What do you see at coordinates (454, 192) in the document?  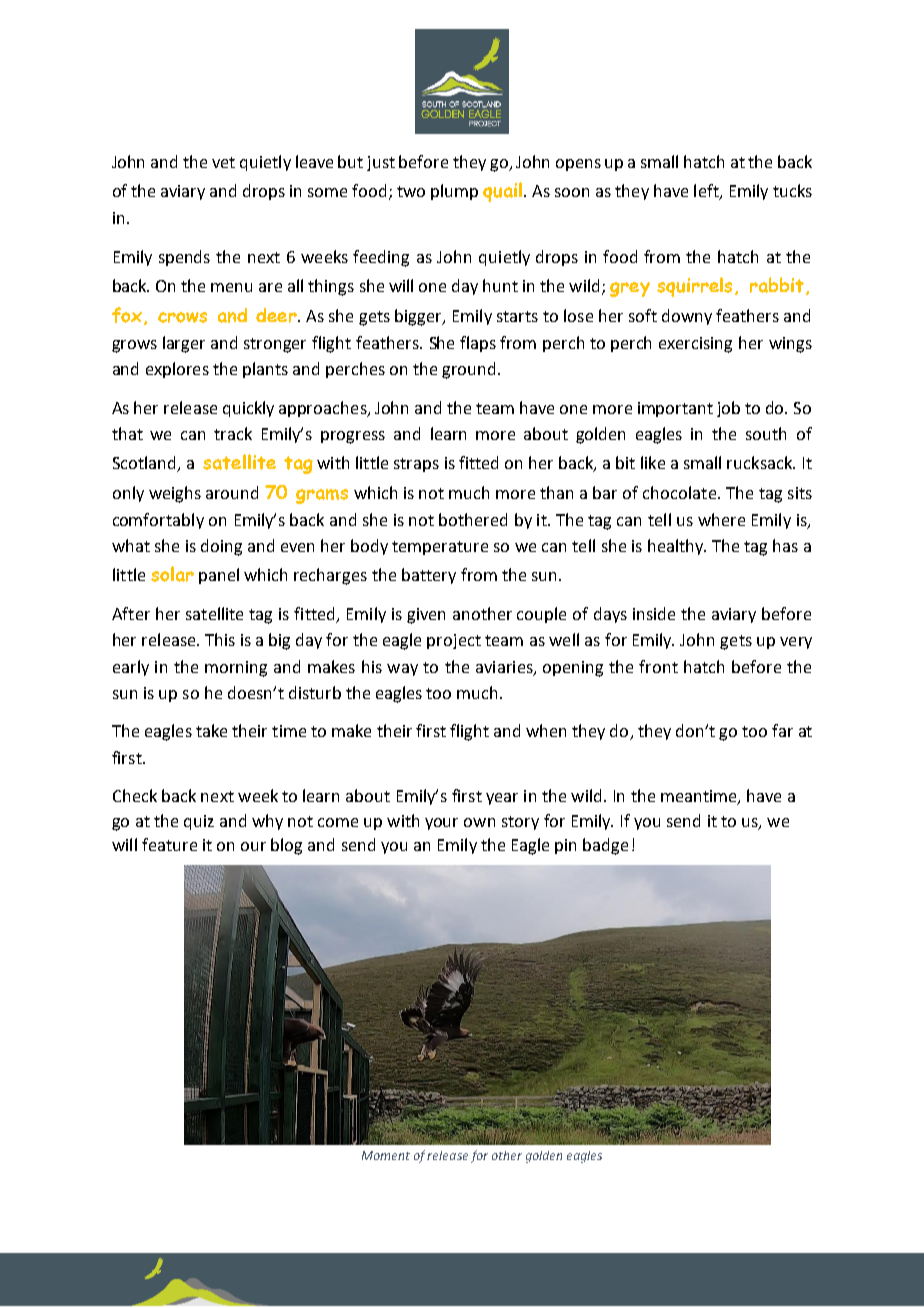 I see `plump` at bounding box center [454, 192].
